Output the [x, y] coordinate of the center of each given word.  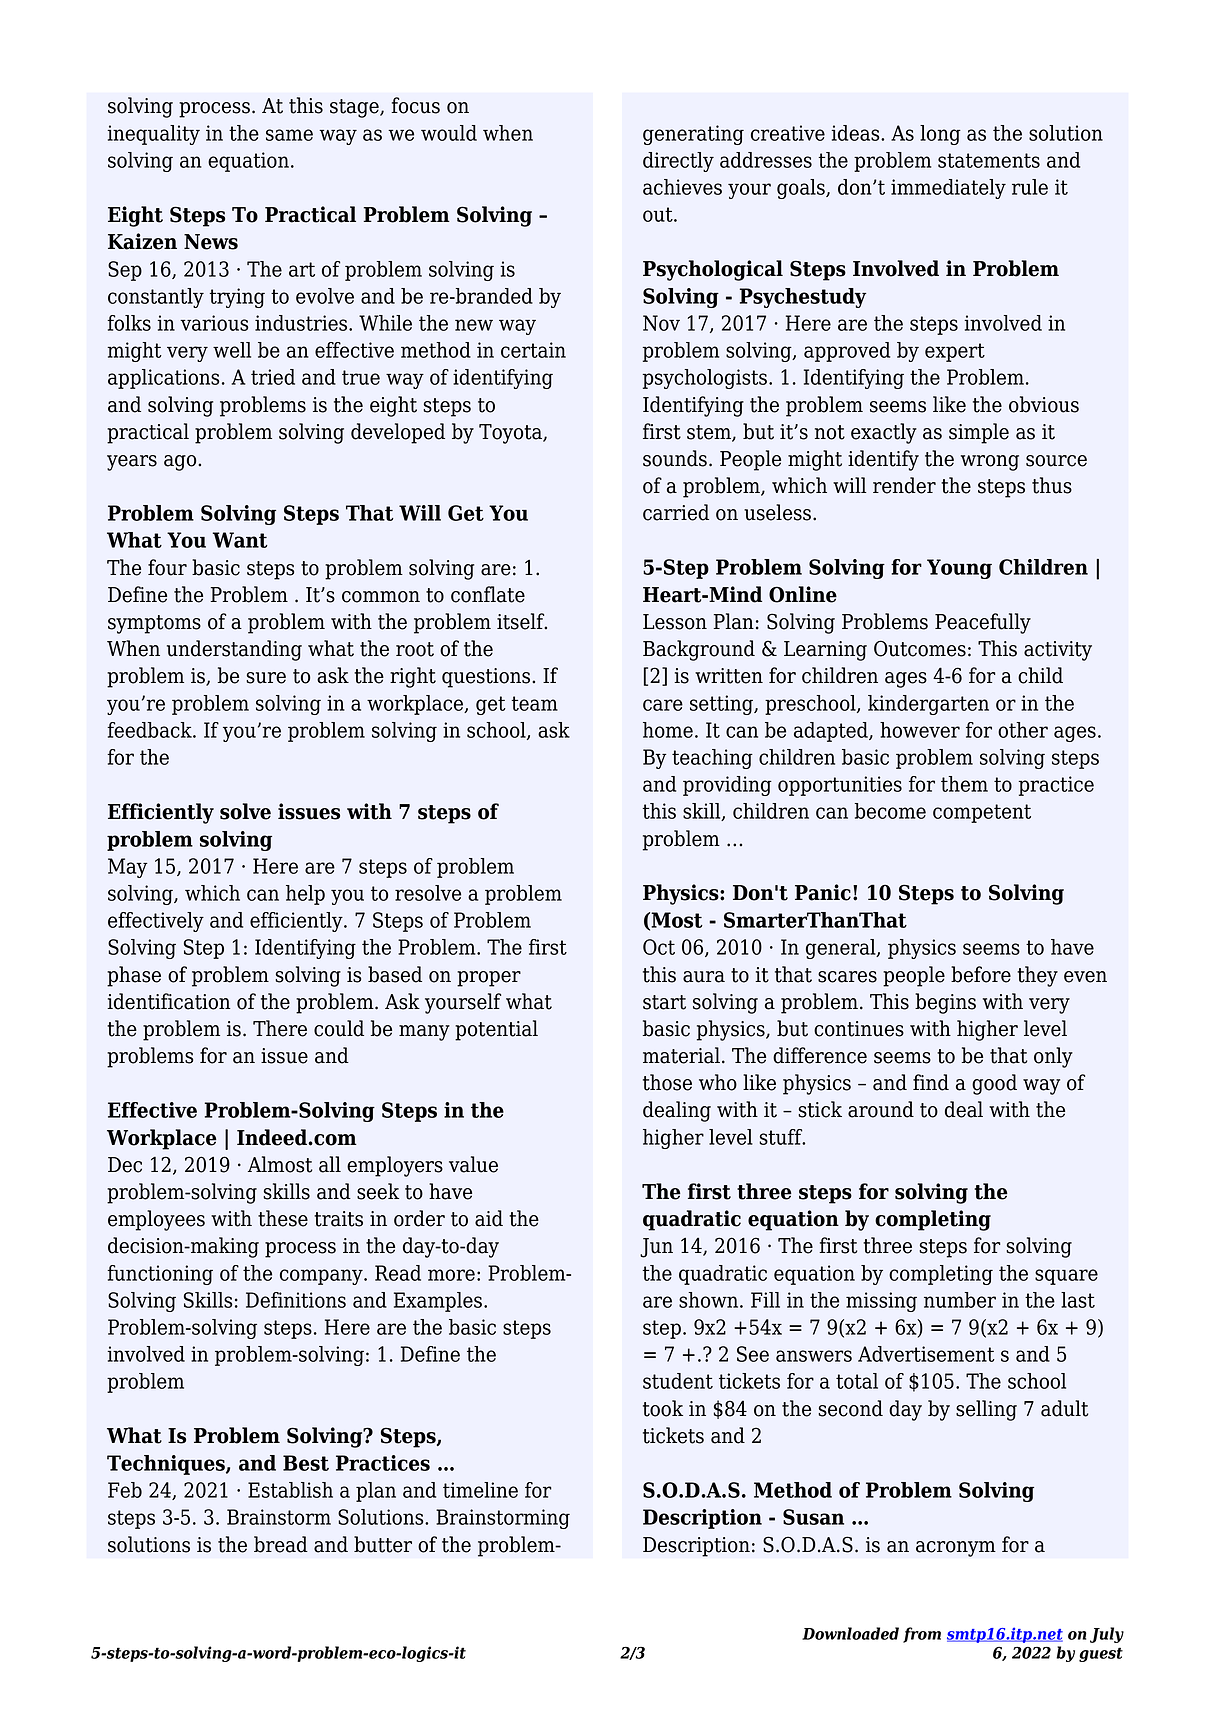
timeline [480, 1490]
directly [678, 162]
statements [989, 160]
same [289, 135]
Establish [290, 1490]
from [922, 1635]
